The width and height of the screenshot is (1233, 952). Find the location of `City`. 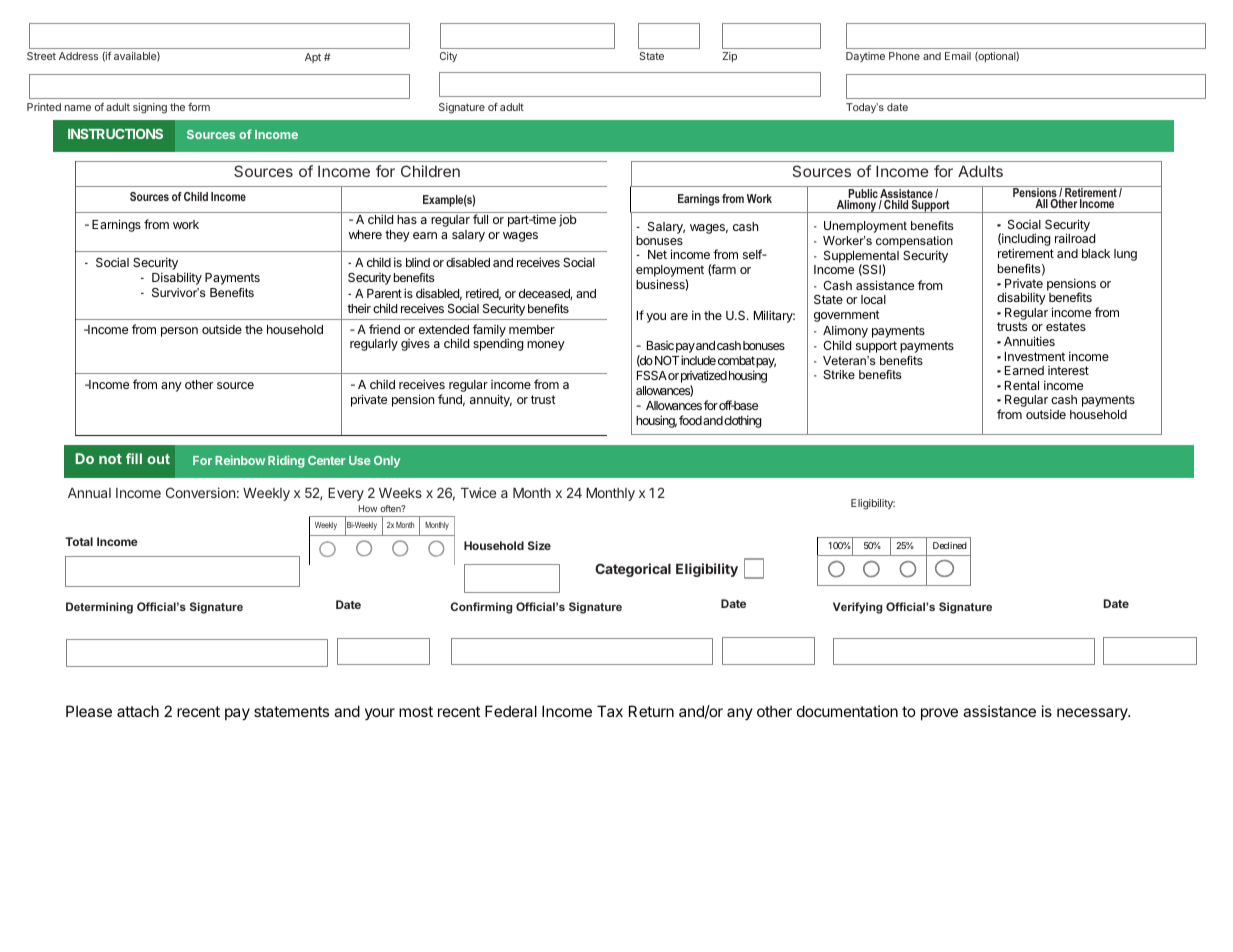

City is located at coordinates (448, 57).
